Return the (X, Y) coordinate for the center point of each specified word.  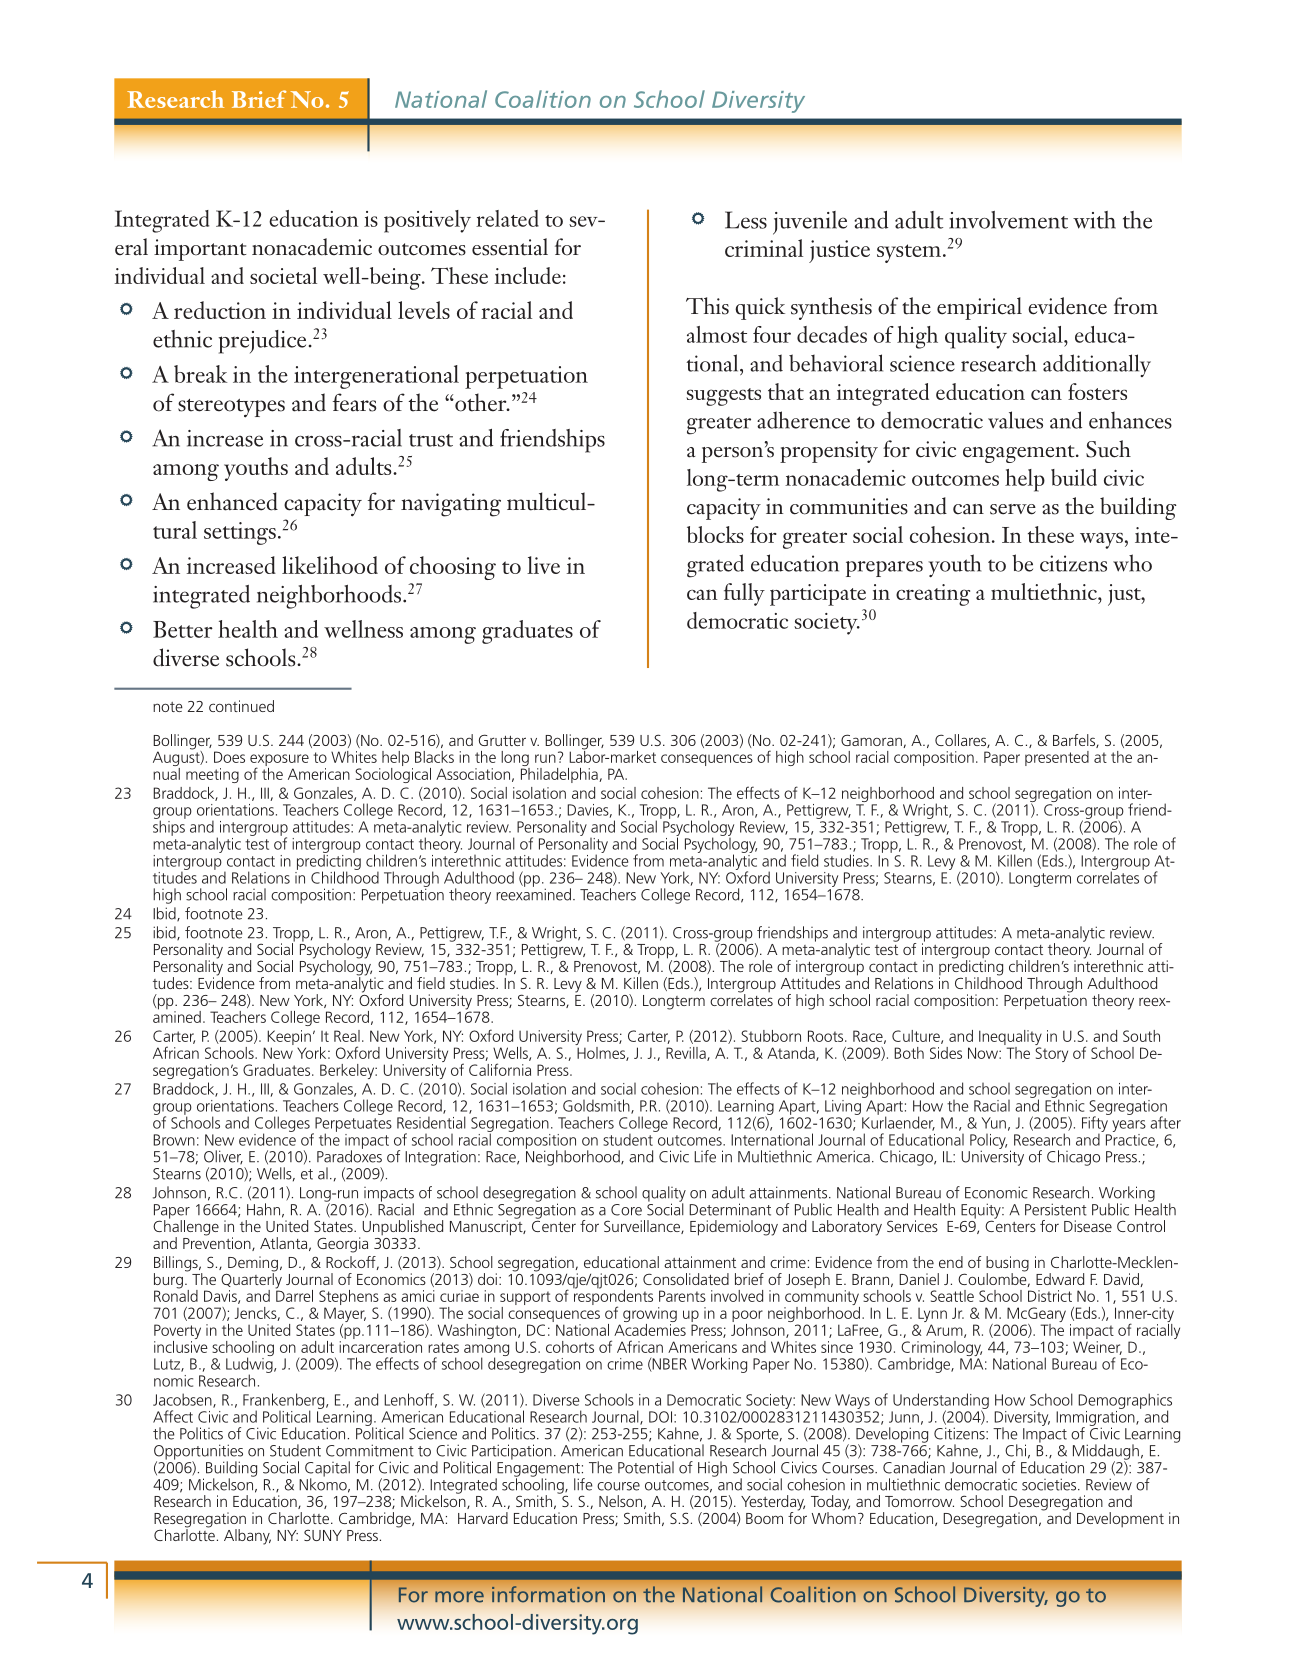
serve (1013, 509)
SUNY (323, 1535)
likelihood (330, 565)
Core (626, 1210)
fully (744, 594)
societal (283, 275)
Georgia (342, 1245)
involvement (1008, 220)
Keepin (289, 1039)
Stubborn (771, 1036)
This (707, 306)
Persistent (1056, 1209)
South (1141, 1036)
